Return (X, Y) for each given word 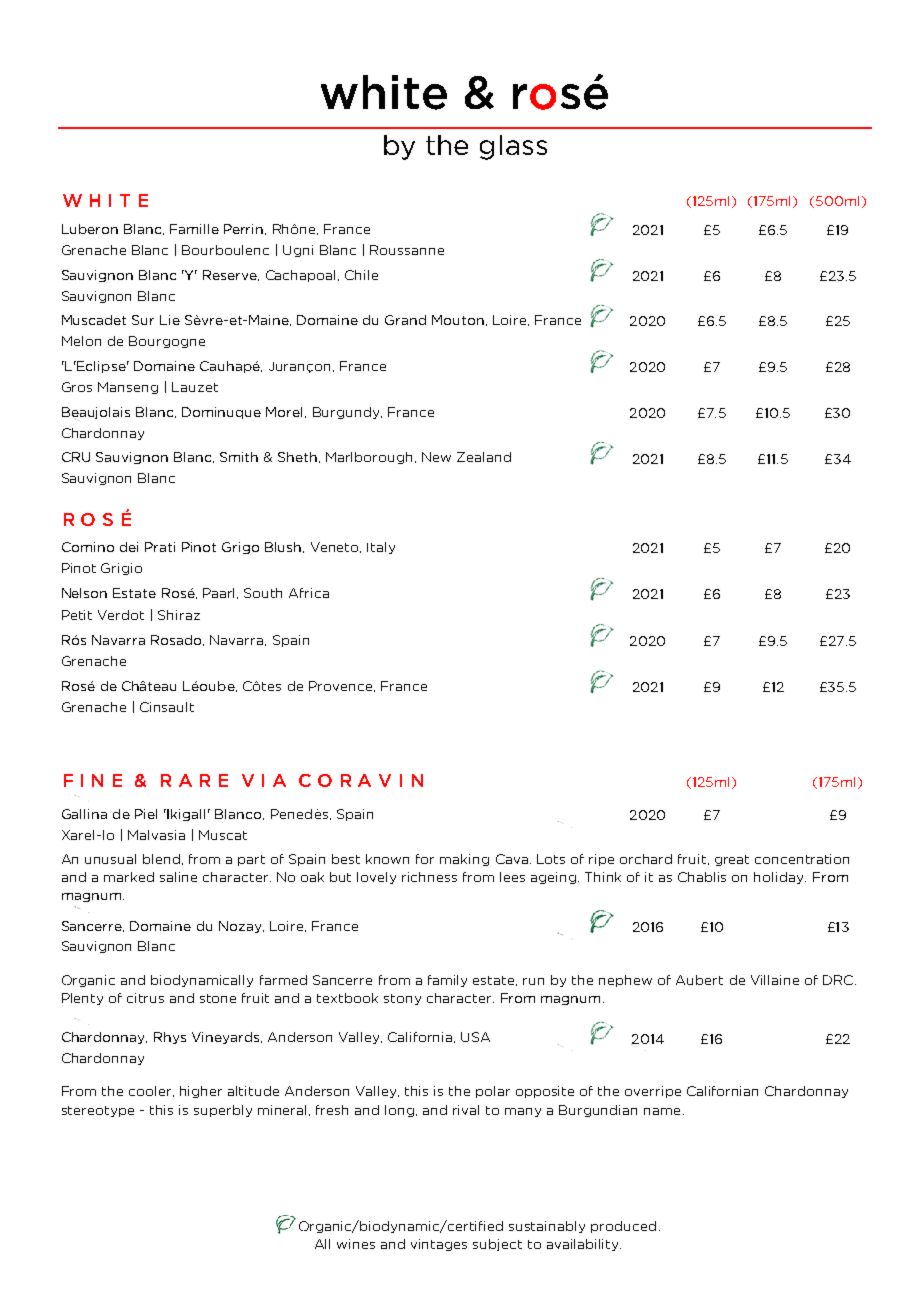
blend (161, 859)
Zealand (484, 457)
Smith (239, 457)
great (732, 860)
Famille (194, 229)
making (464, 860)
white (384, 92)
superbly (223, 1111)
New (436, 457)
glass (513, 147)
